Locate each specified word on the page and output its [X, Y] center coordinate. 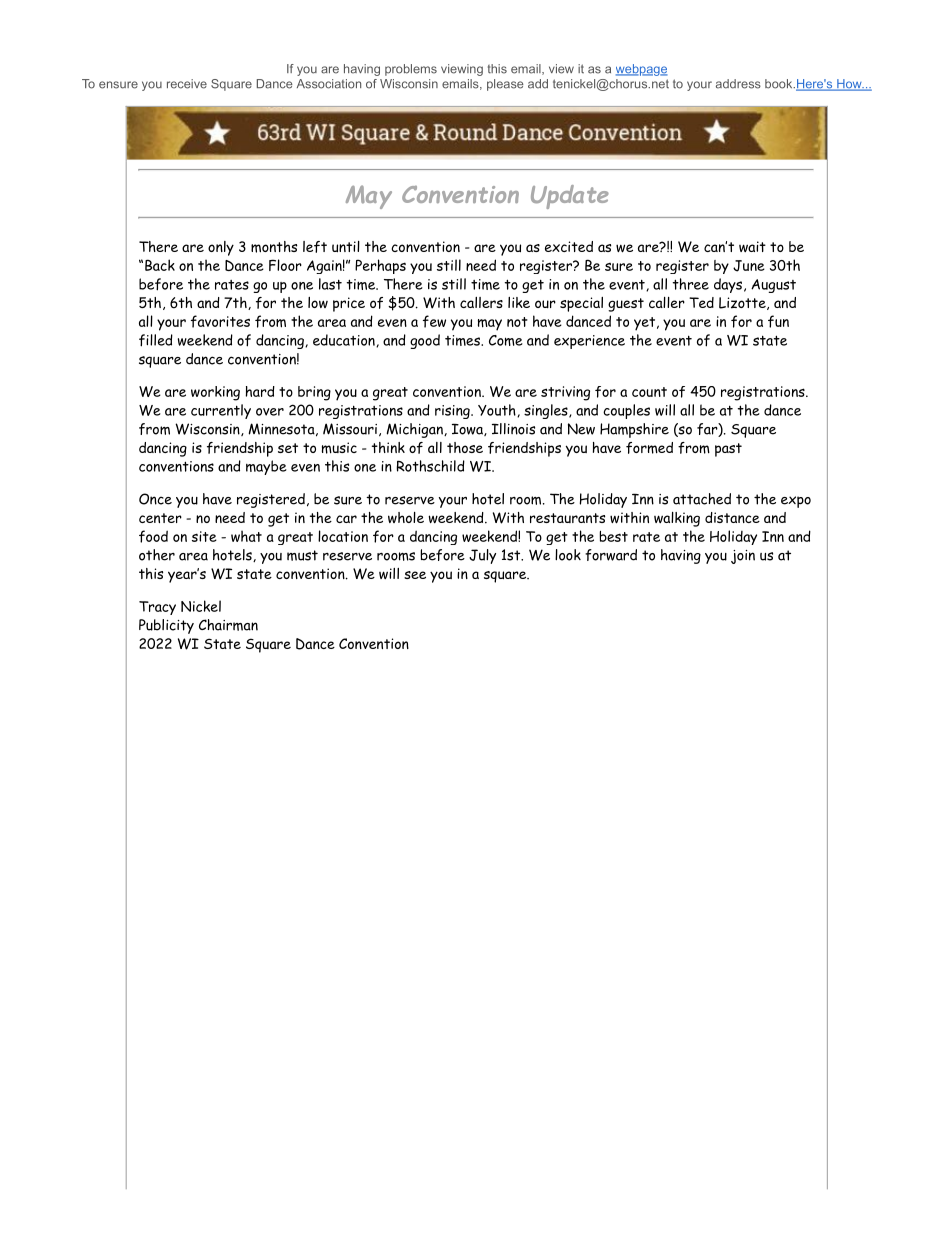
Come [506, 340]
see [415, 575]
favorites [220, 321]
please [505, 85]
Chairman [228, 625]
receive [187, 84]
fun [778, 321]
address [738, 84]
